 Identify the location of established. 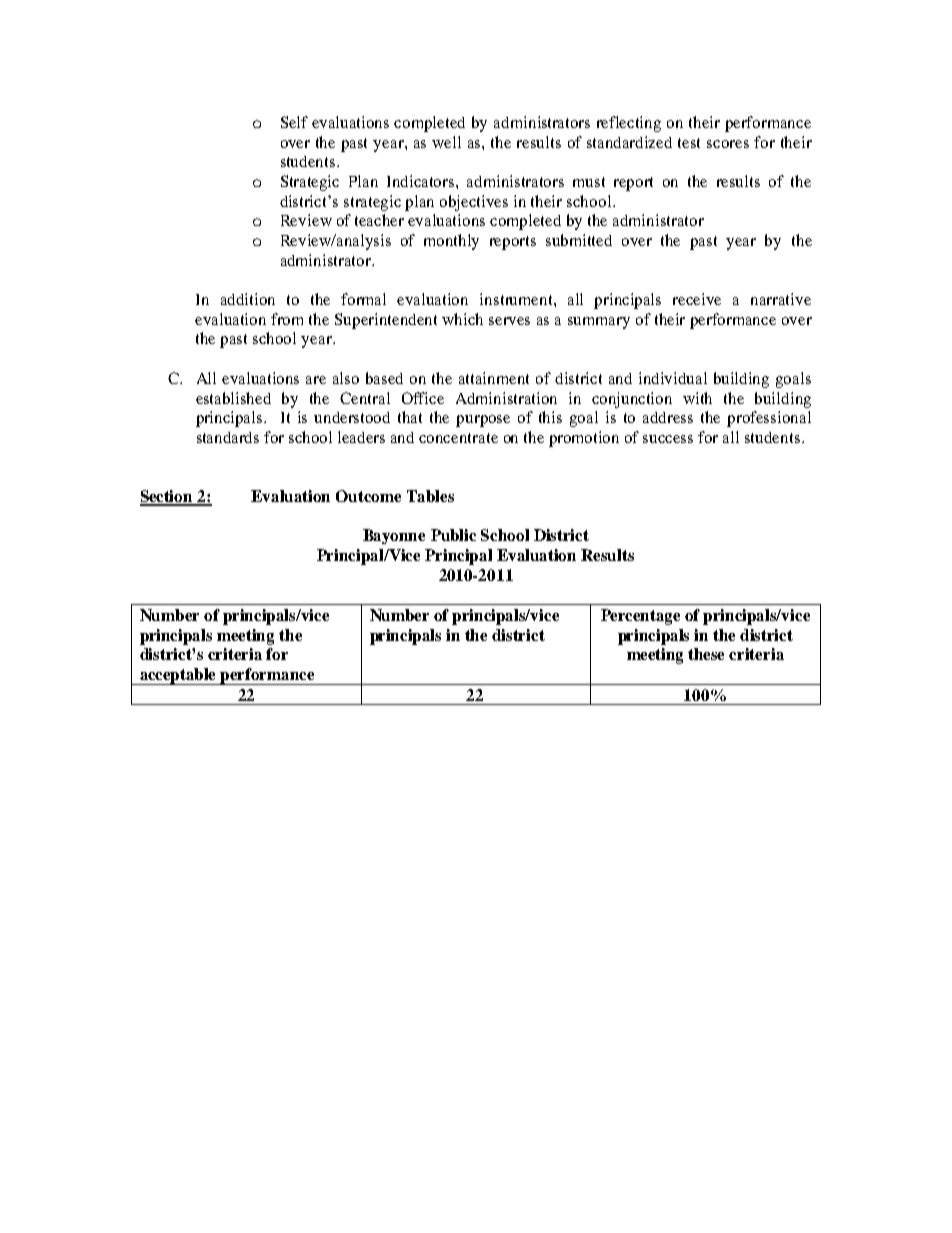
(233, 398).
